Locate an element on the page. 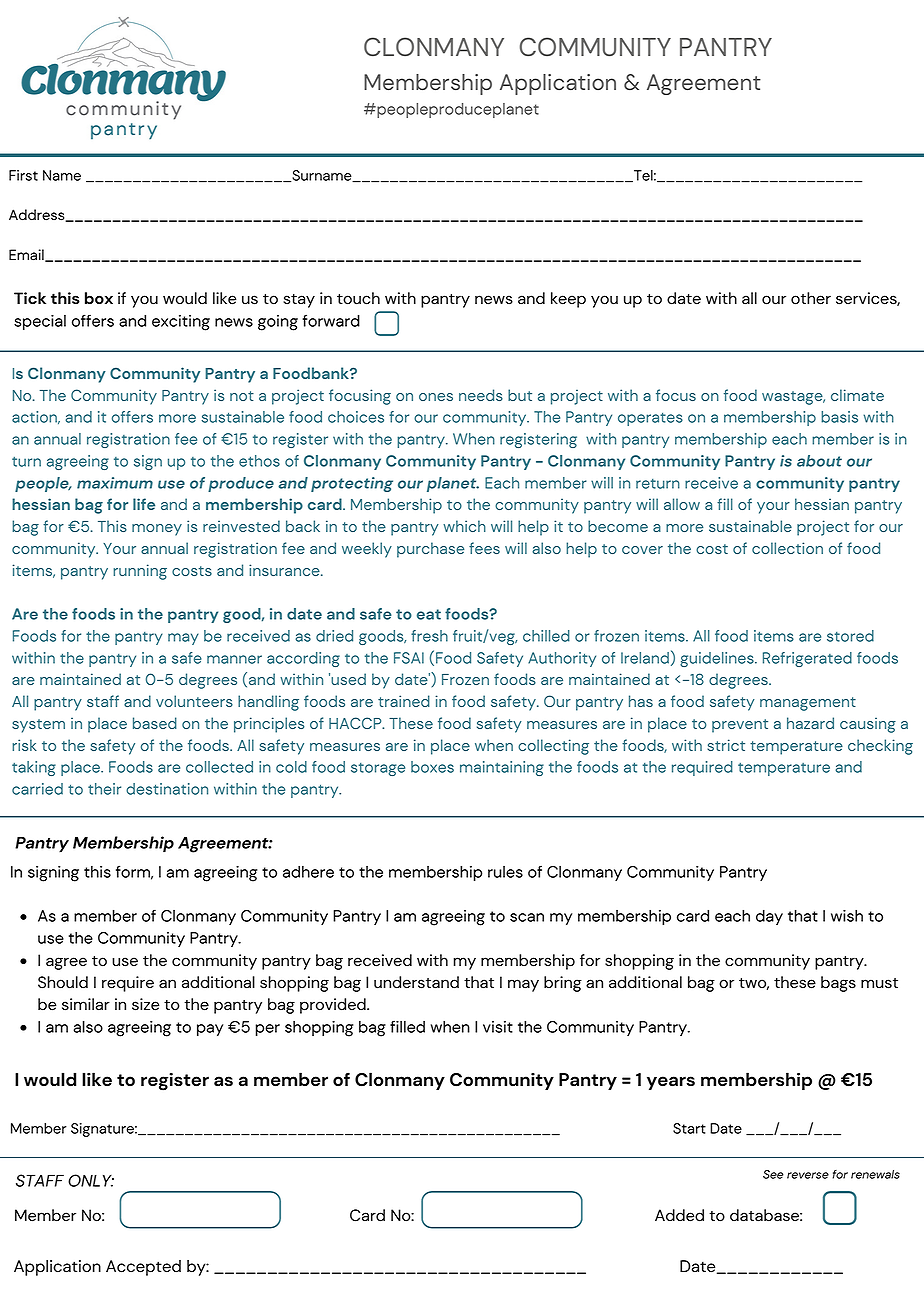 The width and height of the page is (924, 1308). other is located at coordinates (811, 298).
